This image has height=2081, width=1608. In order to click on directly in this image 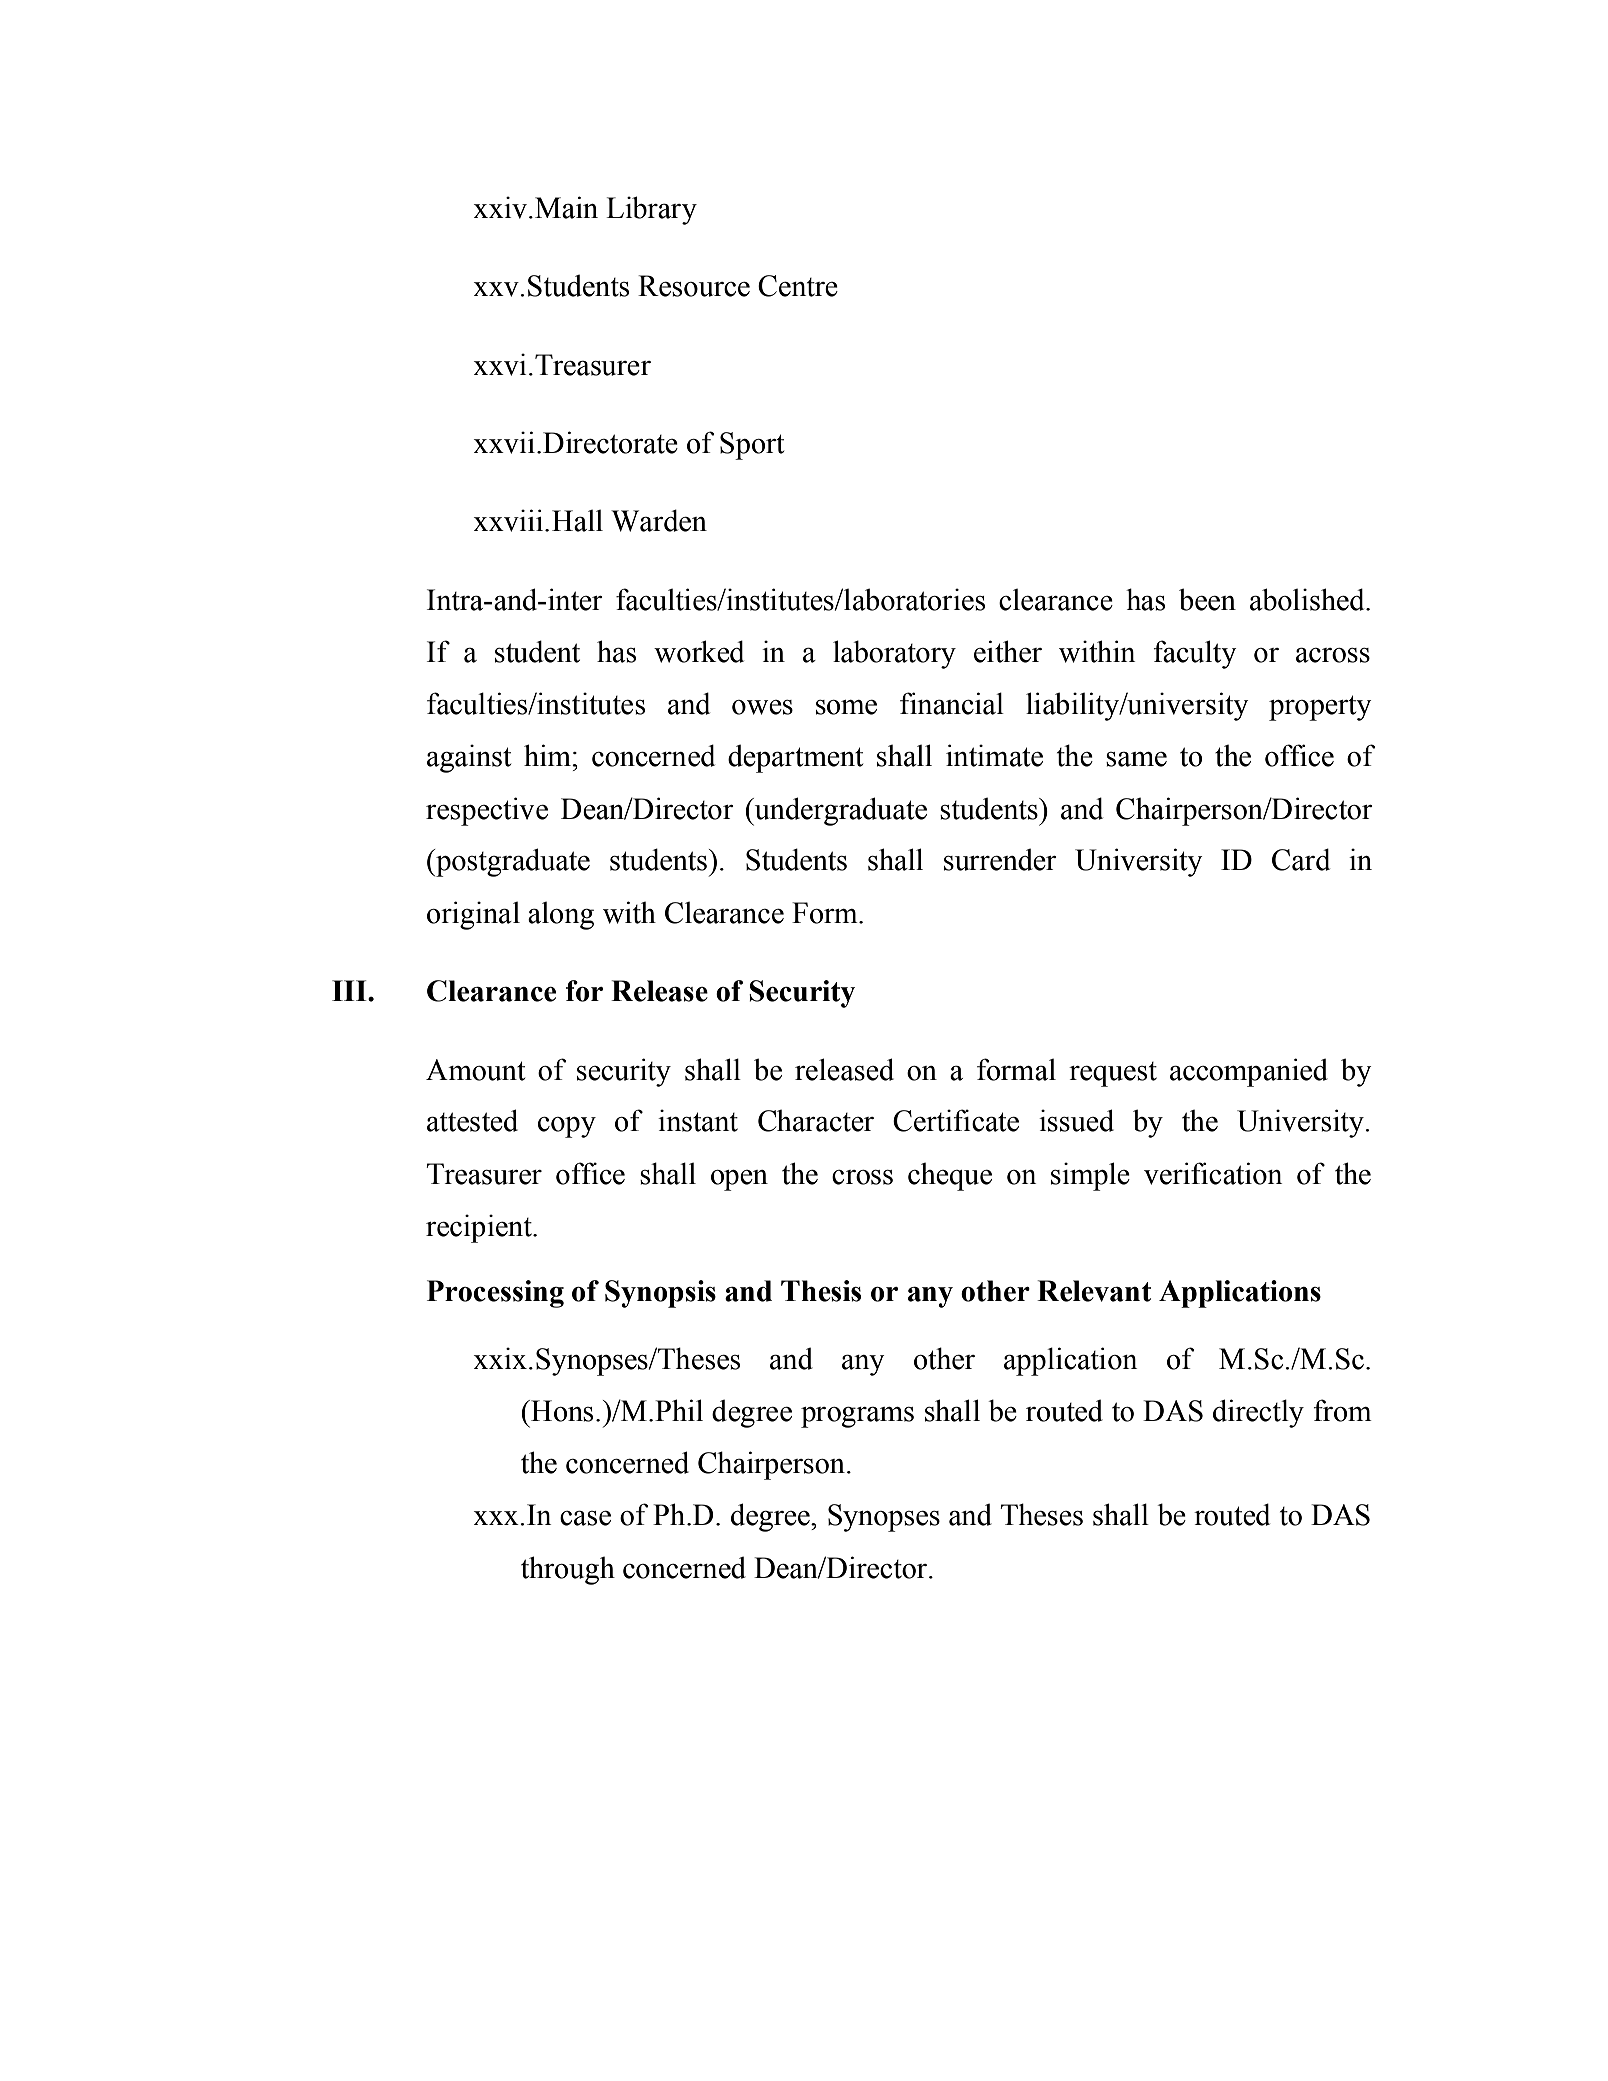, I will do `click(1258, 1413)`.
